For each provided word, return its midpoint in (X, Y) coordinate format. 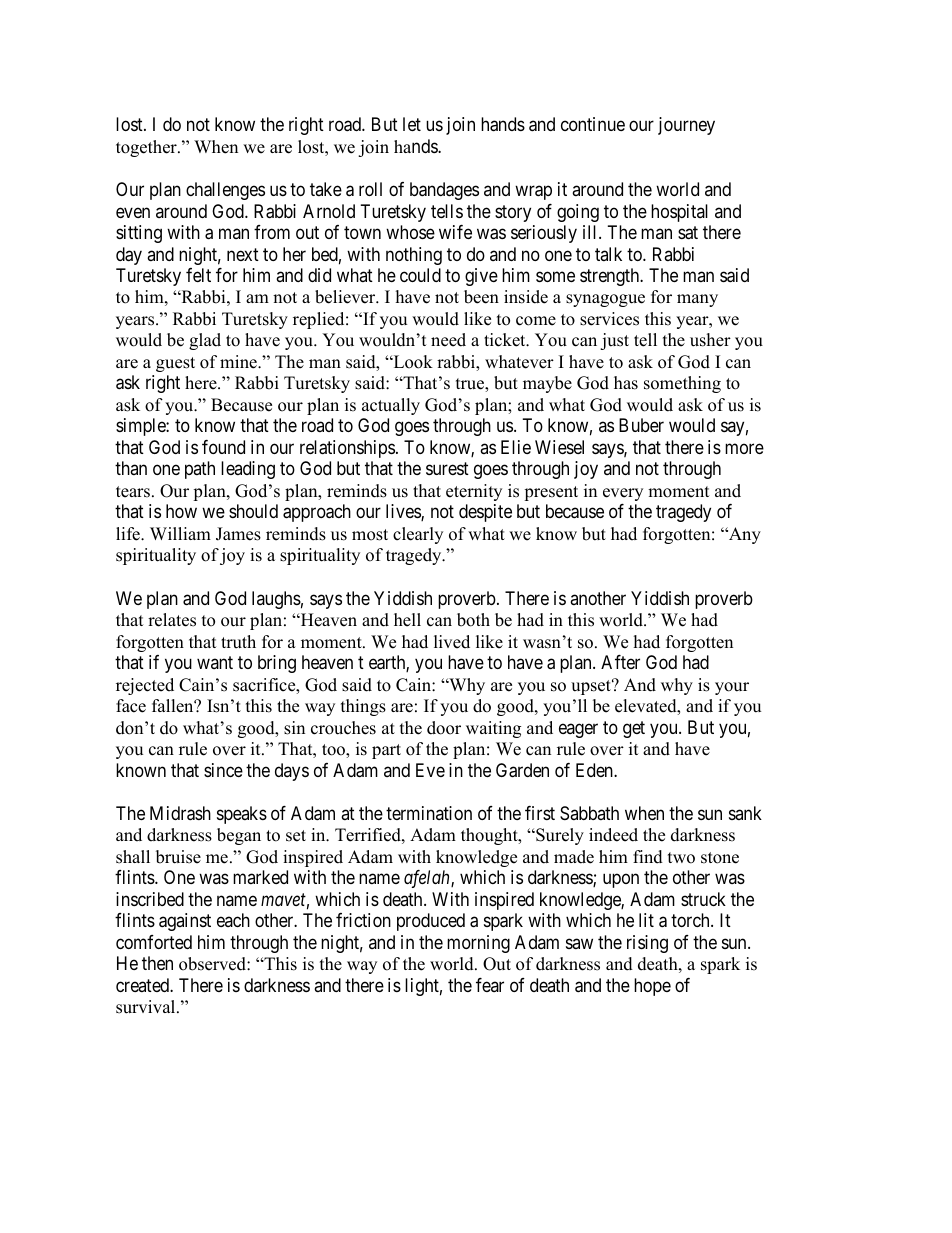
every (623, 494)
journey (686, 126)
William (180, 533)
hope (652, 987)
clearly (418, 535)
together (147, 148)
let (412, 124)
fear (490, 985)
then (157, 963)
